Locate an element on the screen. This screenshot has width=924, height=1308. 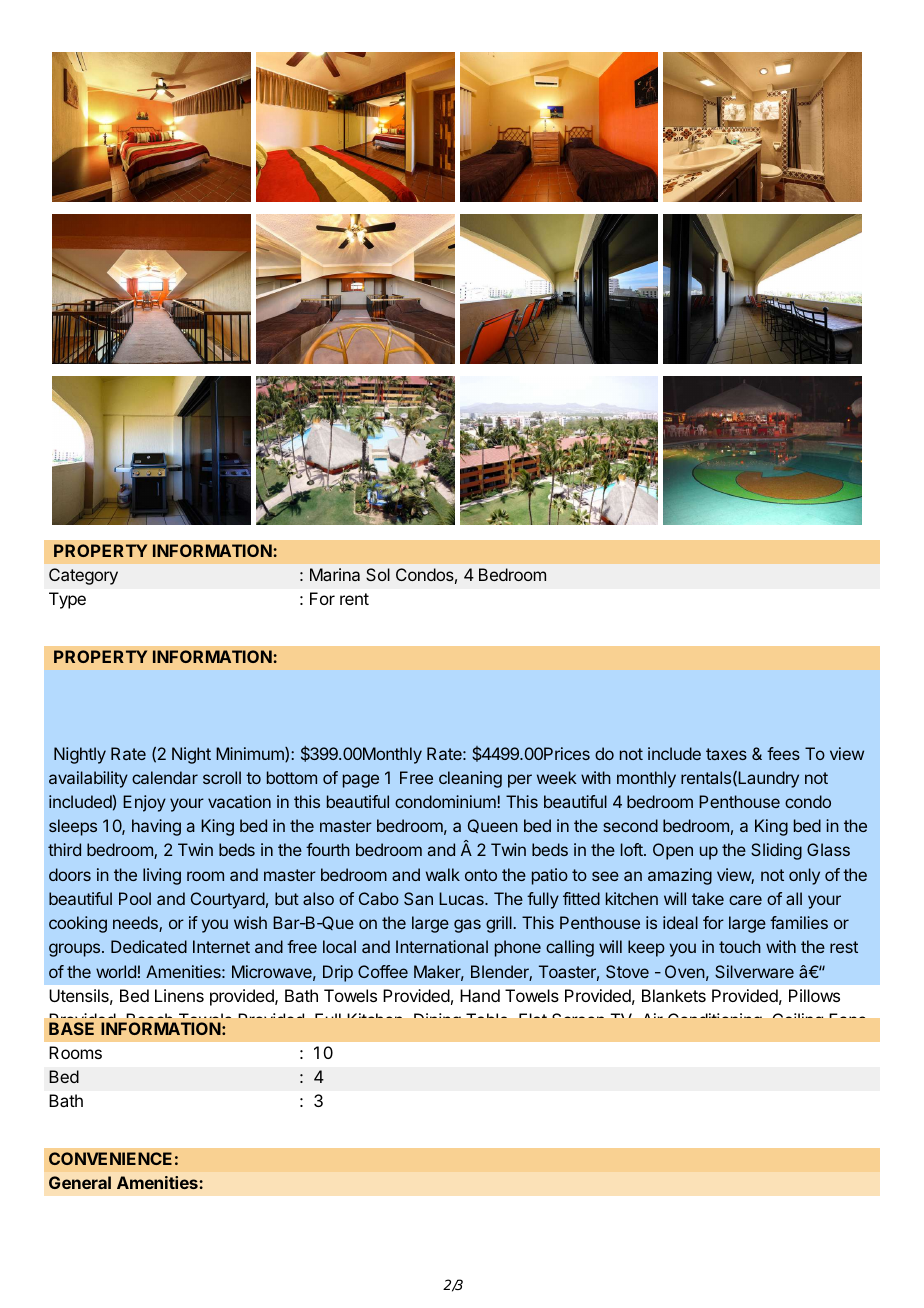
fees is located at coordinates (783, 753).
